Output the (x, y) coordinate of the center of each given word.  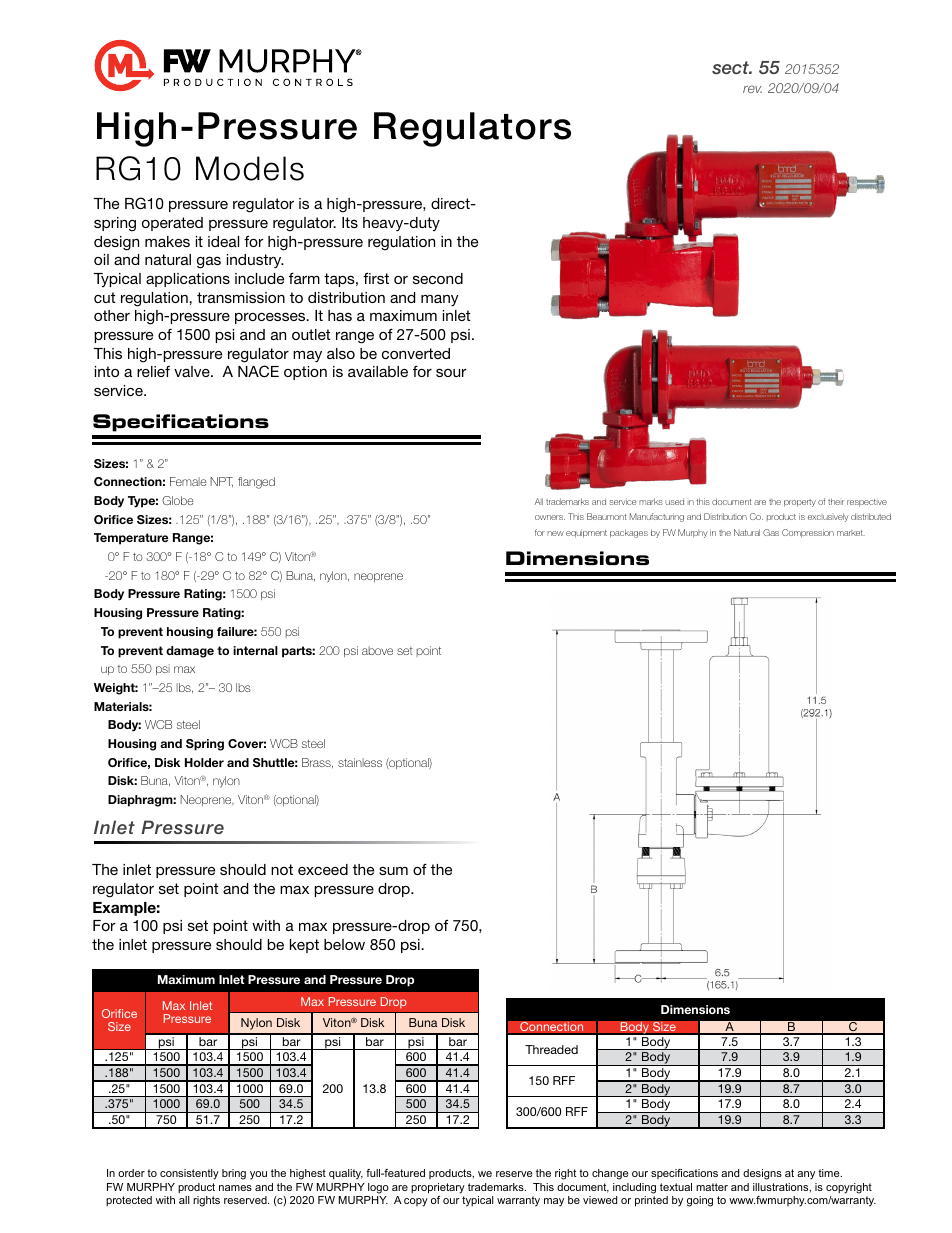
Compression (808, 533)
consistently (189, 1174)
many (440, 300)
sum (393, 870)
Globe (178, 500)
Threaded (551, 1049)
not (282, 869)
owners (550, 517)
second (438, 278)
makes (167, 241)
